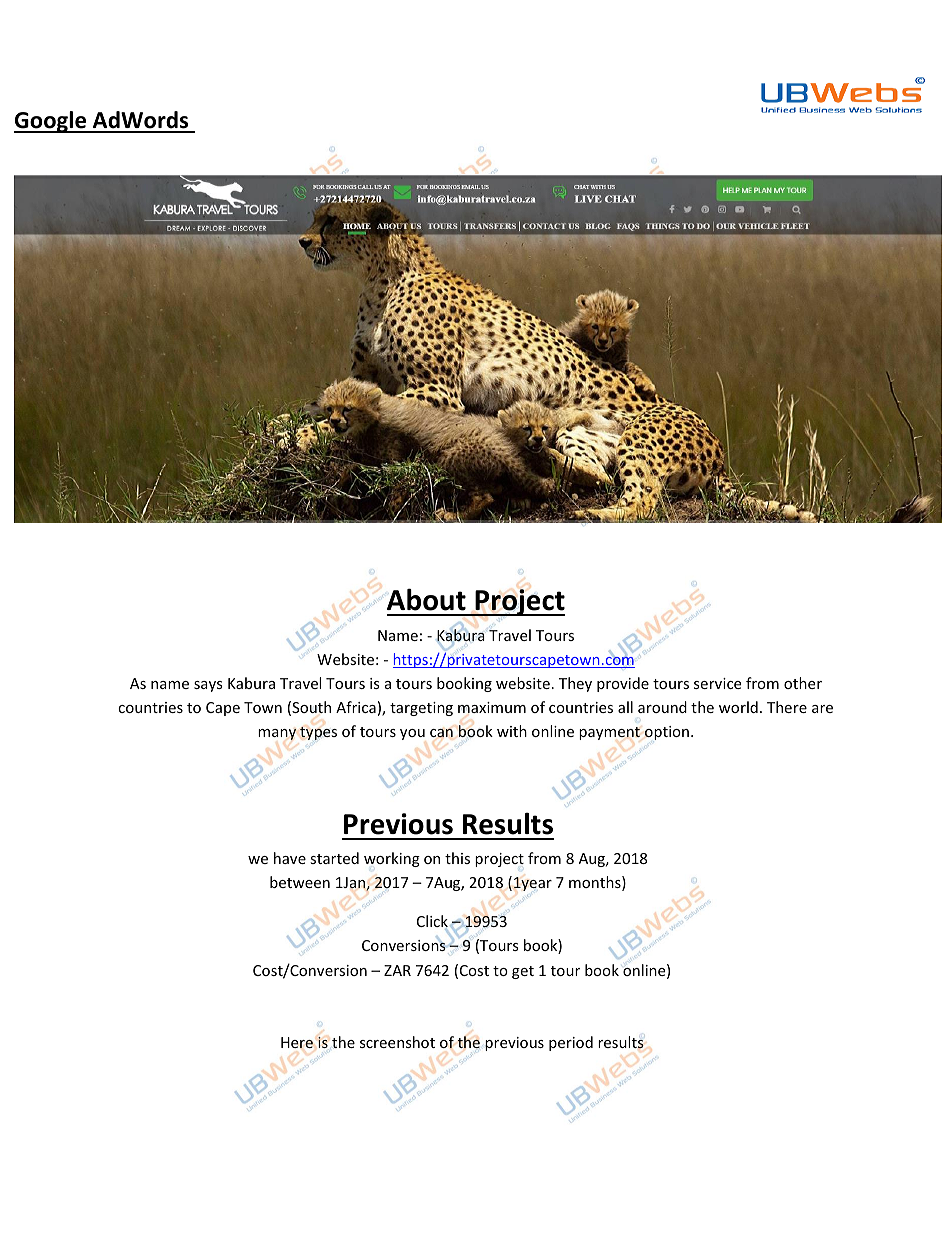 This image has height=1233, width=952. I want to click on targeting, so click(421, 709).
